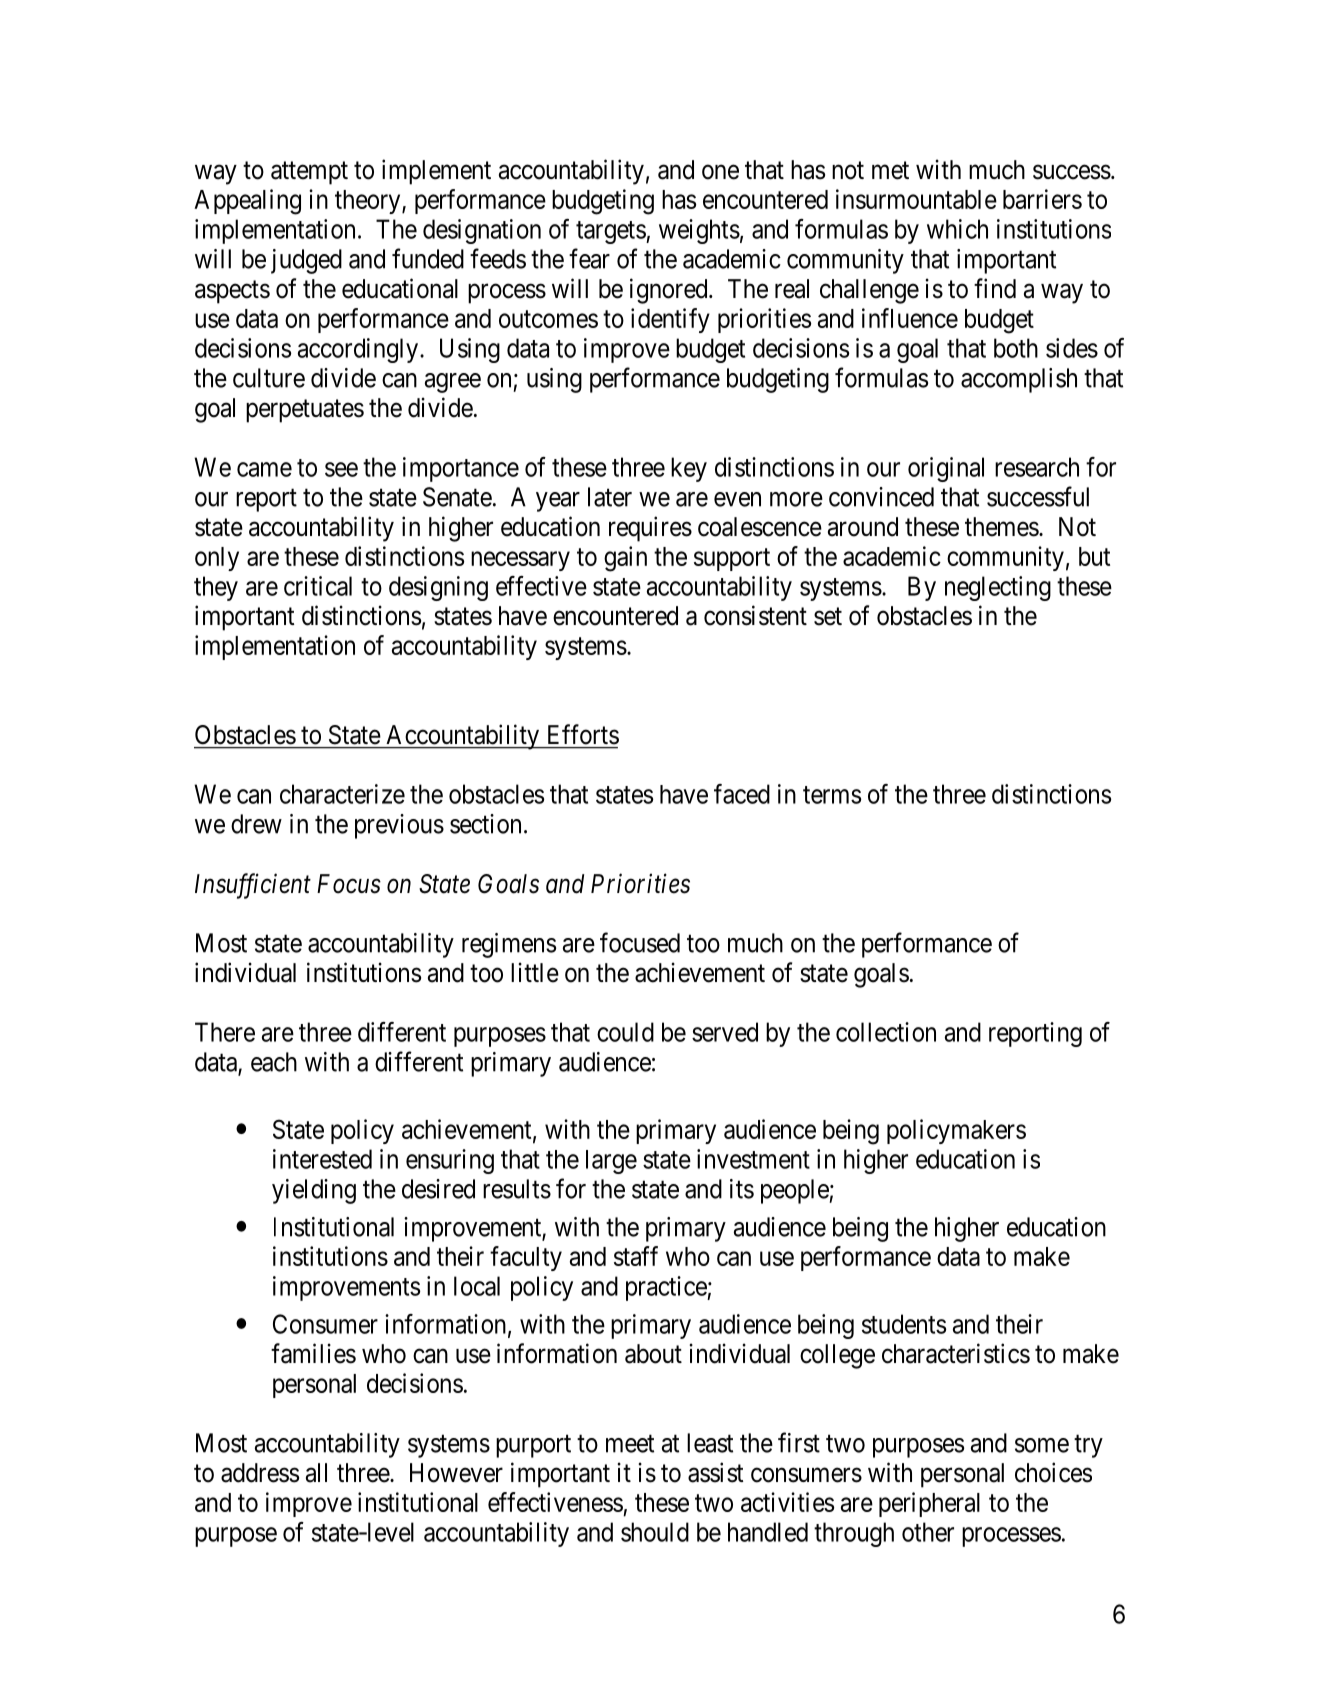 The image size is (1319, 1707). I want to click on address, so click(260, 1473).
